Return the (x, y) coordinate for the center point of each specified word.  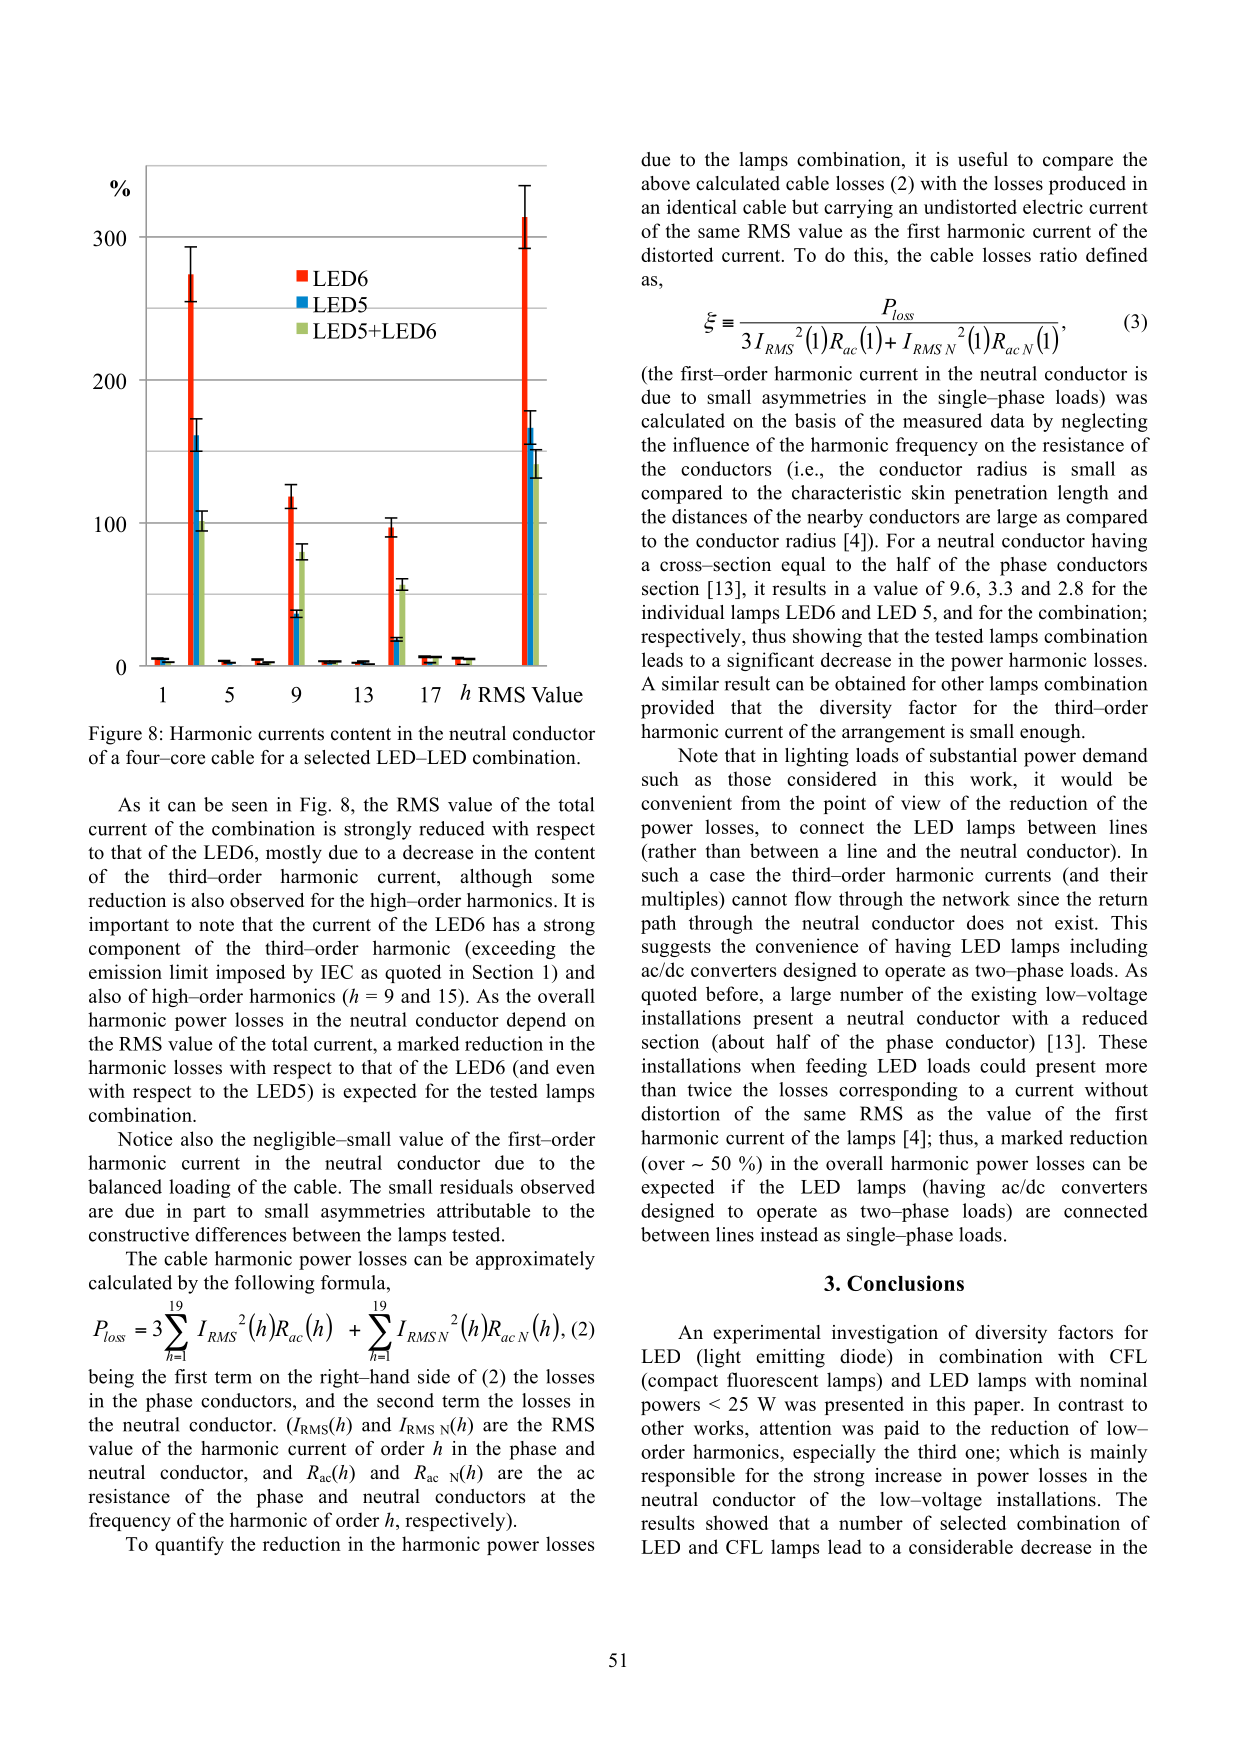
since (1038, 898)
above (665, 183)
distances (709, 516)
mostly (294, 854)
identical (702, 206)
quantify (189, 1545)
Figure (115, 735)
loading (200, 1188)
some (573, 878)
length (1083, 494)
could (1003, 1065)
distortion (680, 1113)
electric (1053, 206)
